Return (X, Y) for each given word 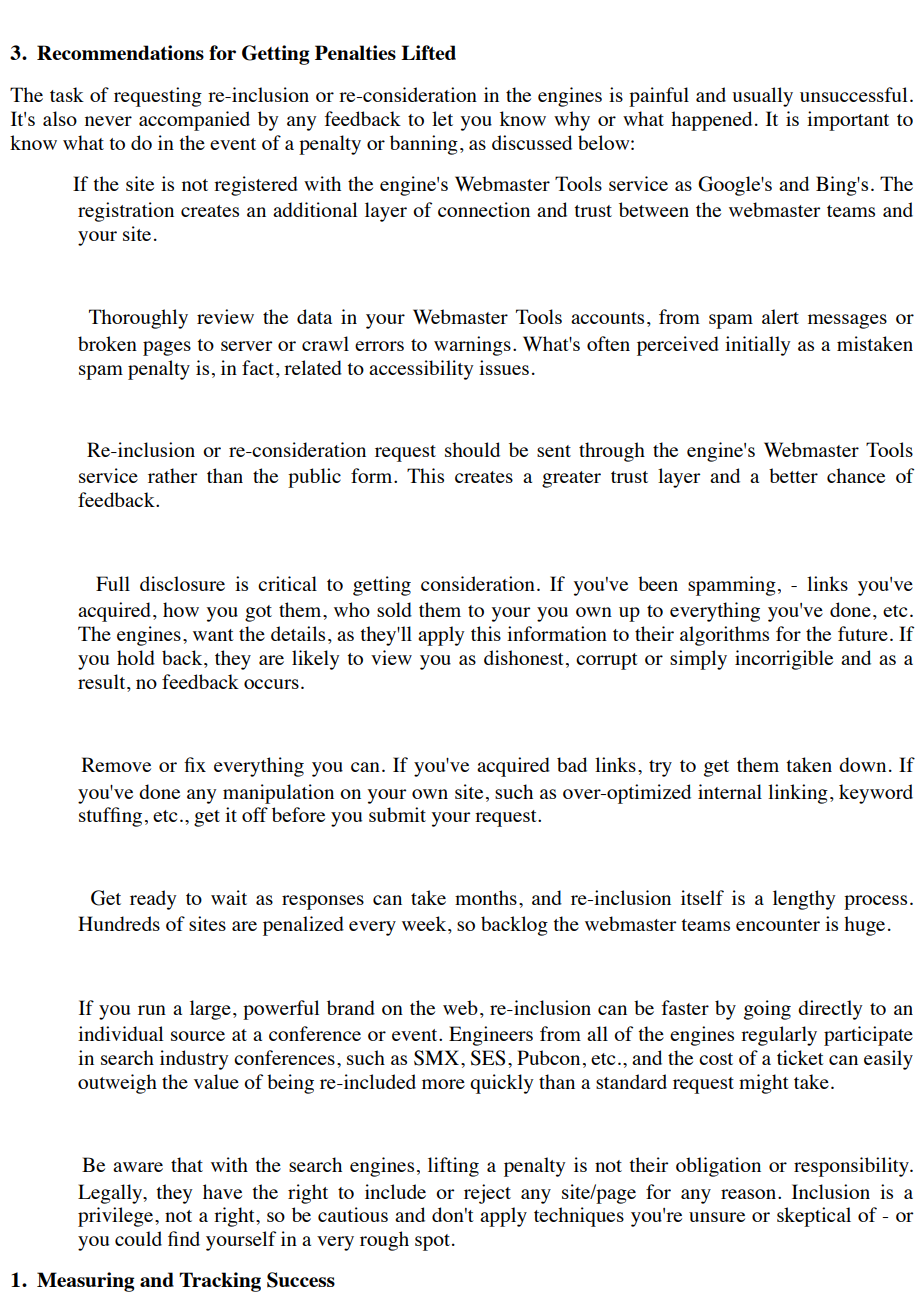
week (425, 925)
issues (504, 367)
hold (136, 657)
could (138, 1238)
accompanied (194, 121)
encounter (778, 925)
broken (107, 343)
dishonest (524, 657)
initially (758, 346)
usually (762, 97)
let (442, 118)
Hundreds (119, 923)
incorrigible (784, 660)
